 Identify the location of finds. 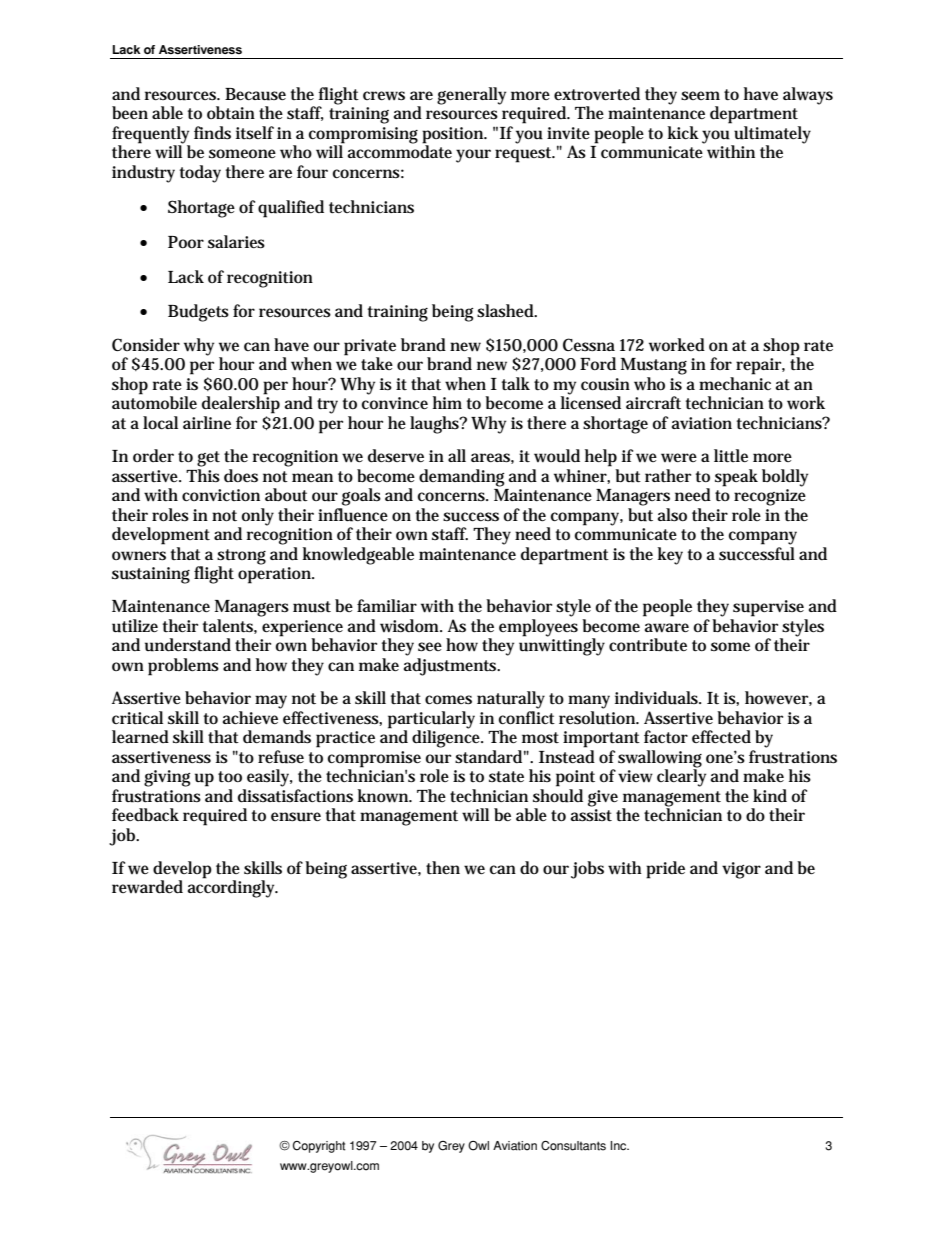
(212, 133).
